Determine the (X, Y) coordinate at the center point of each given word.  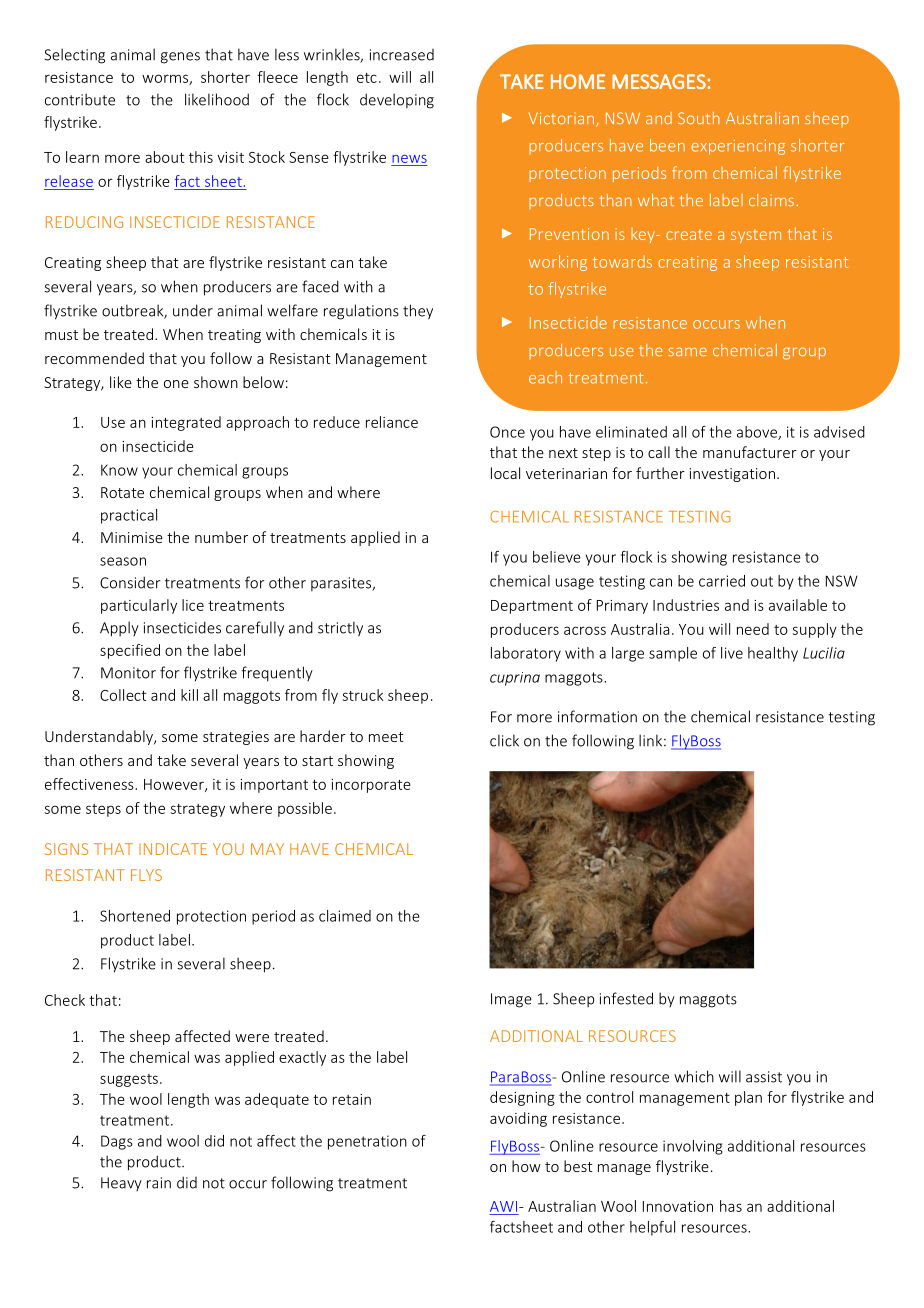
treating (234, 336)
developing (397, 101)
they (418, 312)
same (687, 351)
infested (626, 998)
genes (180, 58)
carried (722, 581)
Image (511, 1000)
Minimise (132, 537)
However (175, 785)
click (504, 740)
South (699, 118)
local (505, 473)
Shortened (135, 916)
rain (159, 1183)
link (652, 740)
